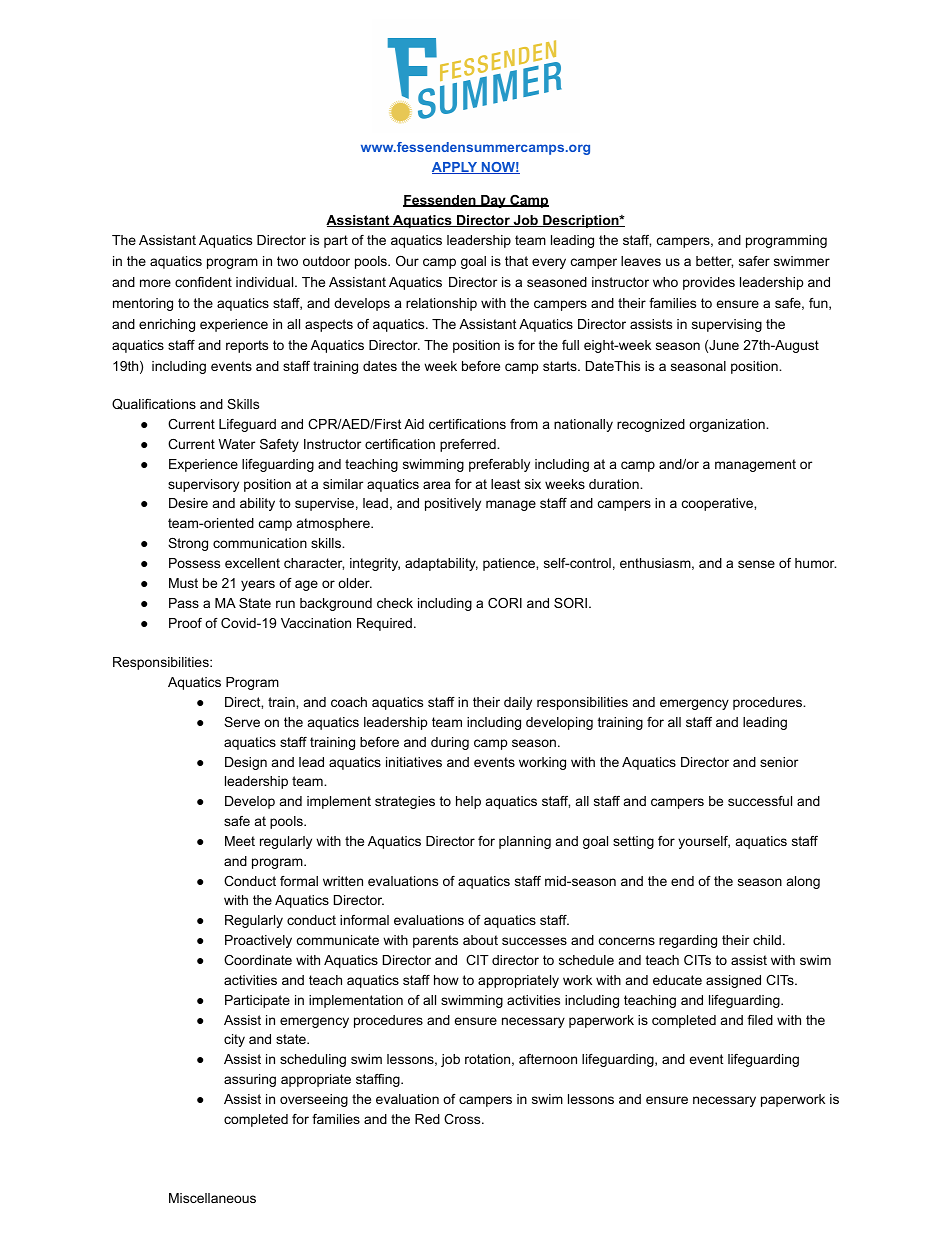  I want to click on Serve, so click(242, 722).
